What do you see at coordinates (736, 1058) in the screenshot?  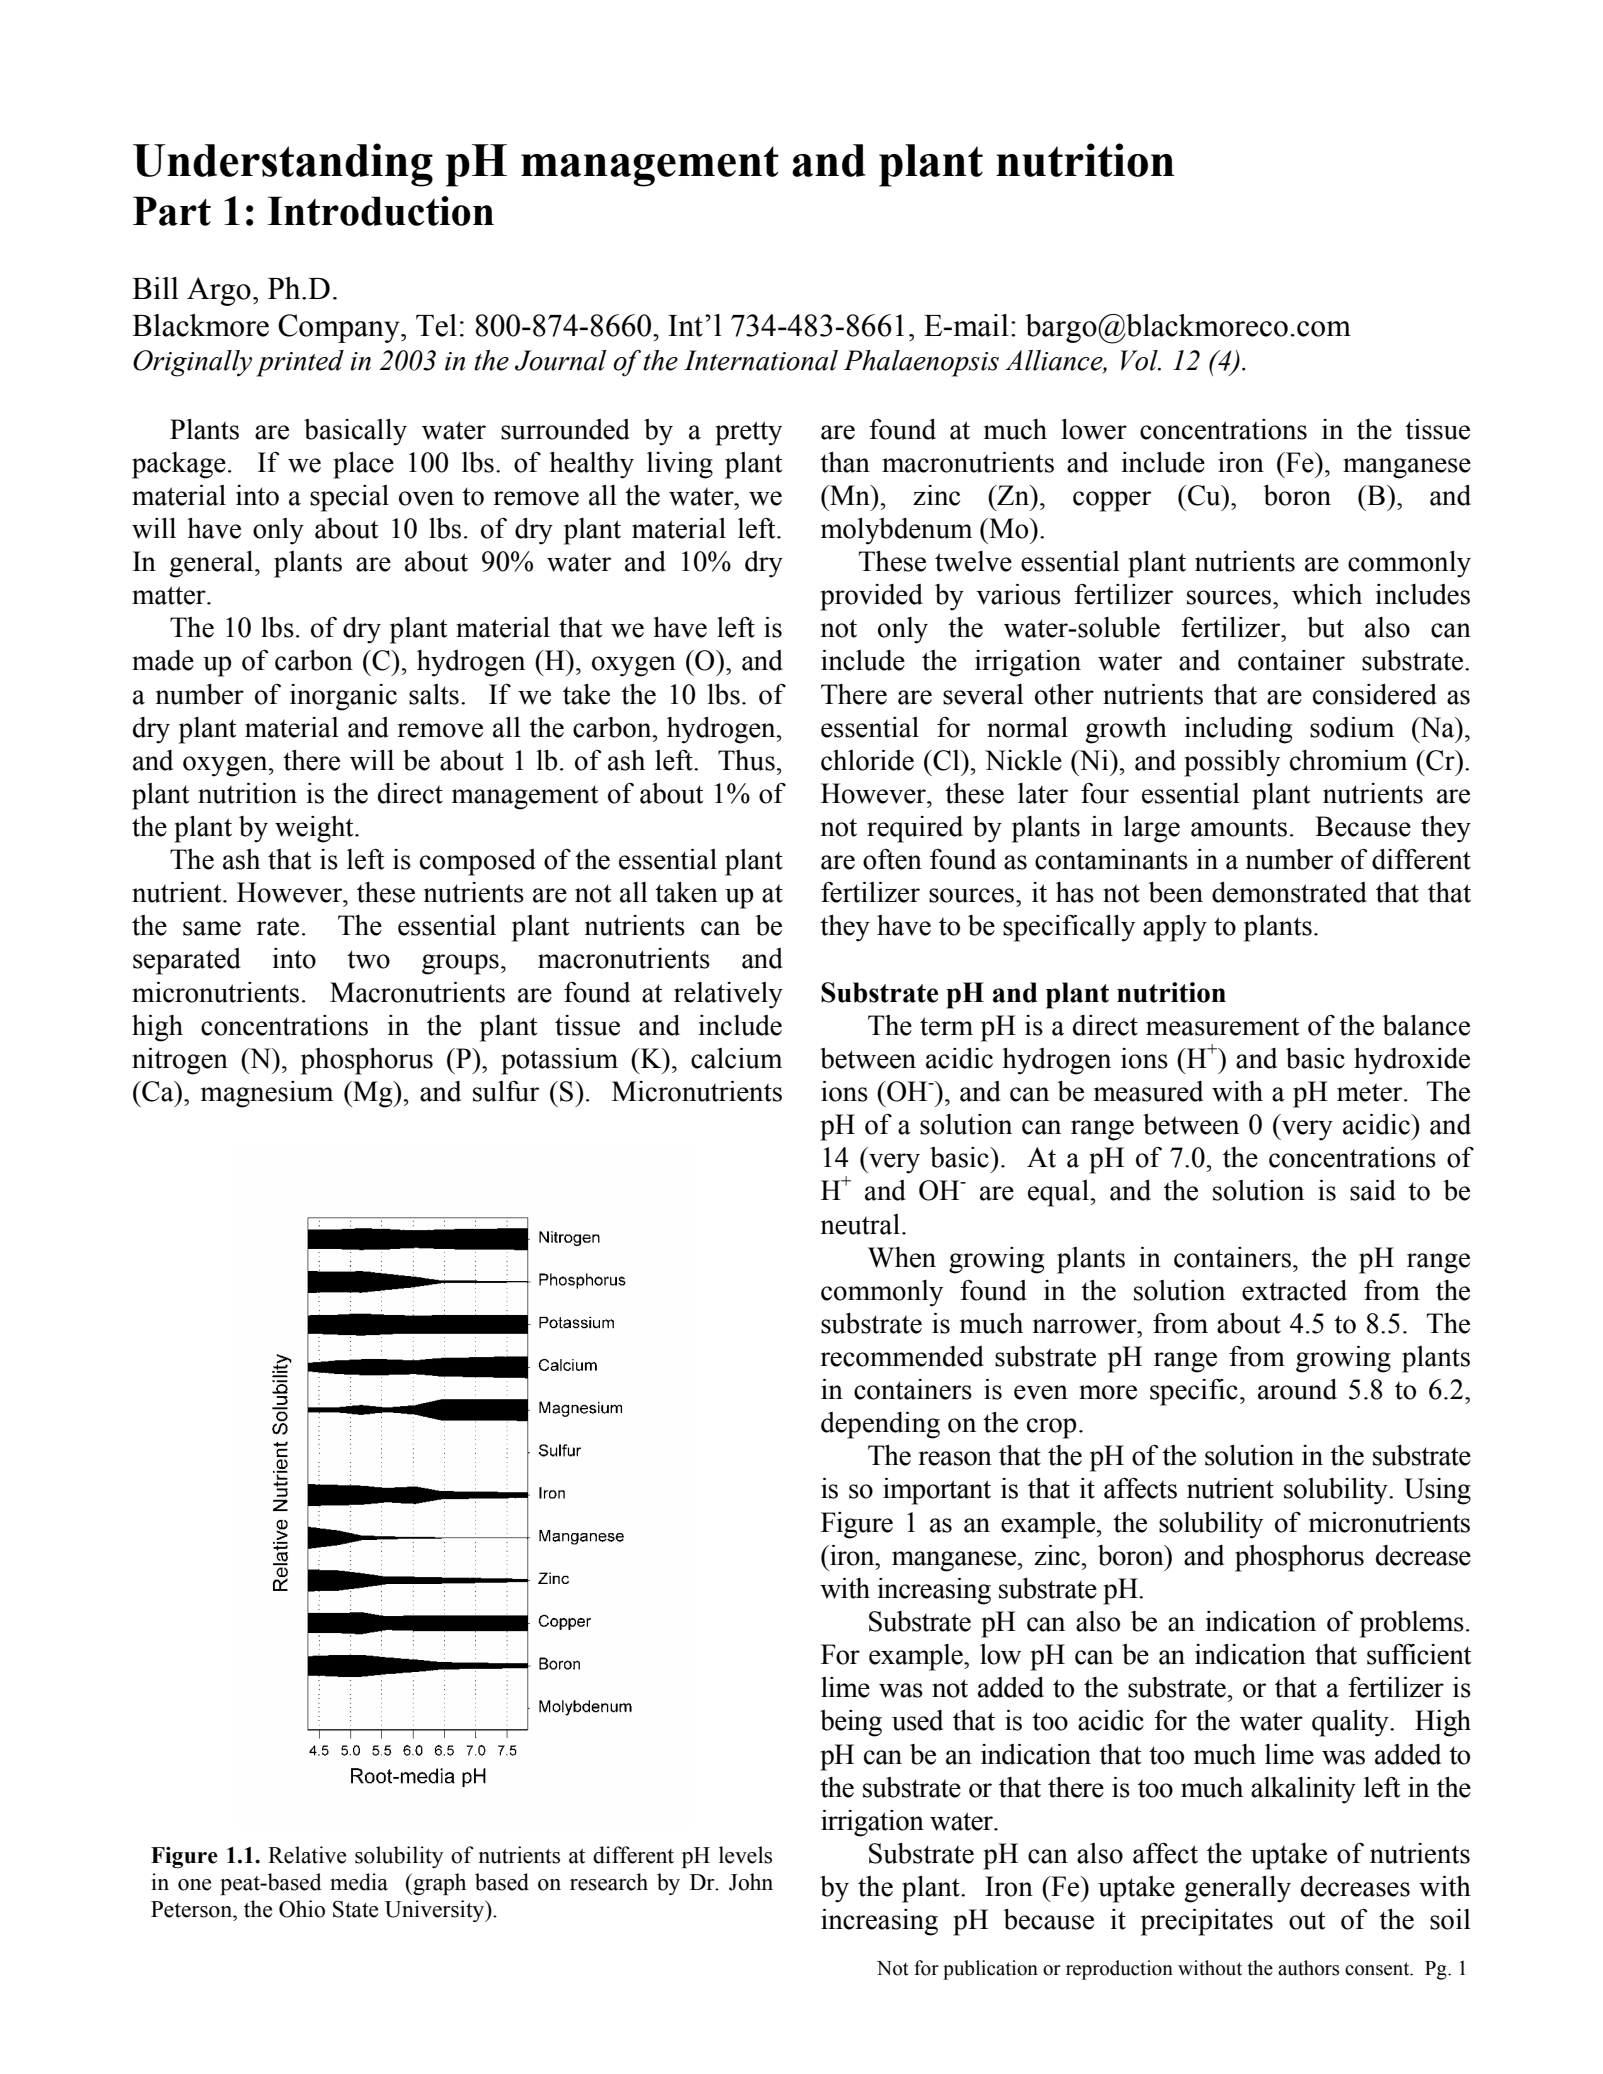 I see `calcium` at bounding box center [736, 1058].
